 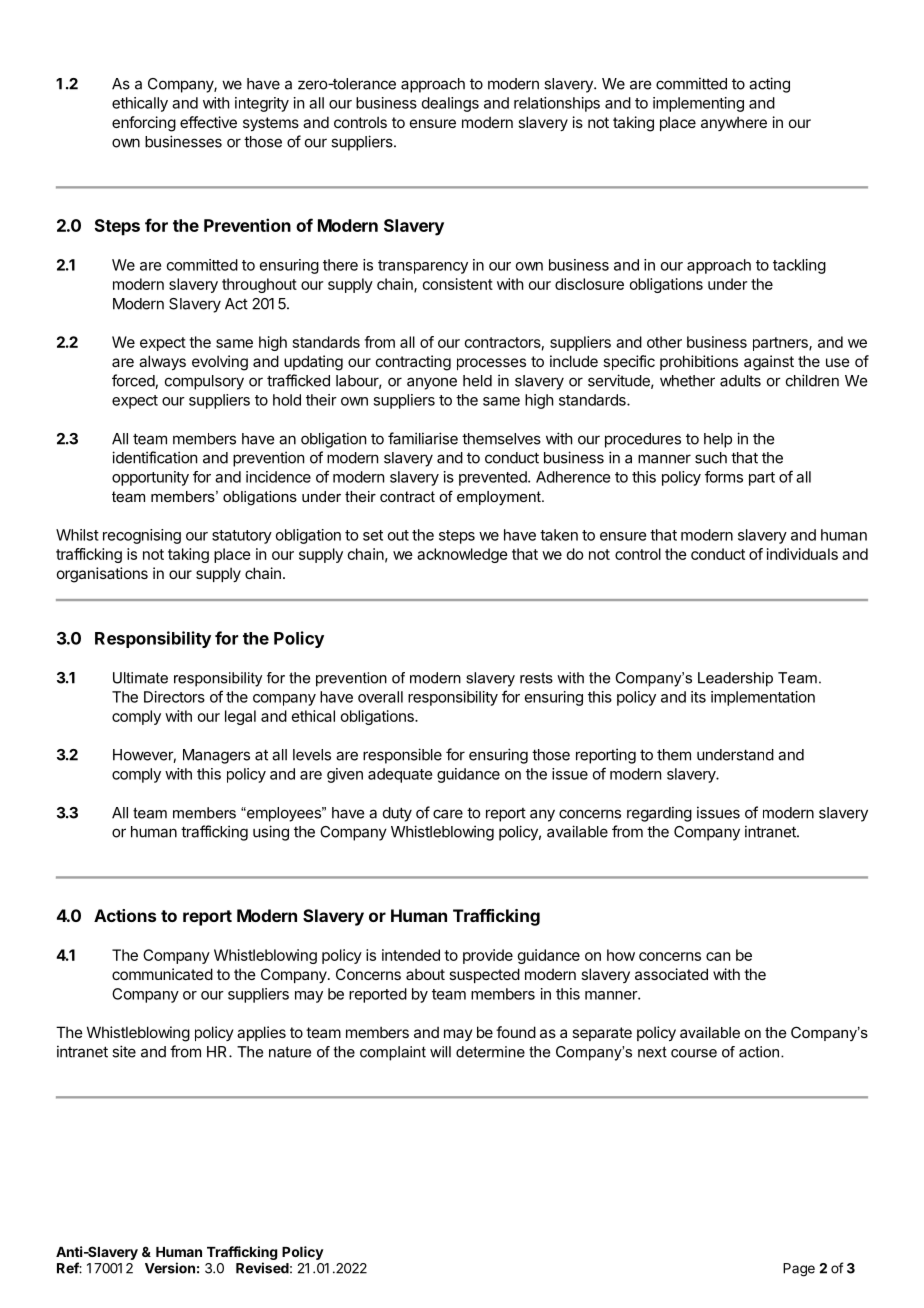 I want to click on enforcing, so click(x=144, y=124).
